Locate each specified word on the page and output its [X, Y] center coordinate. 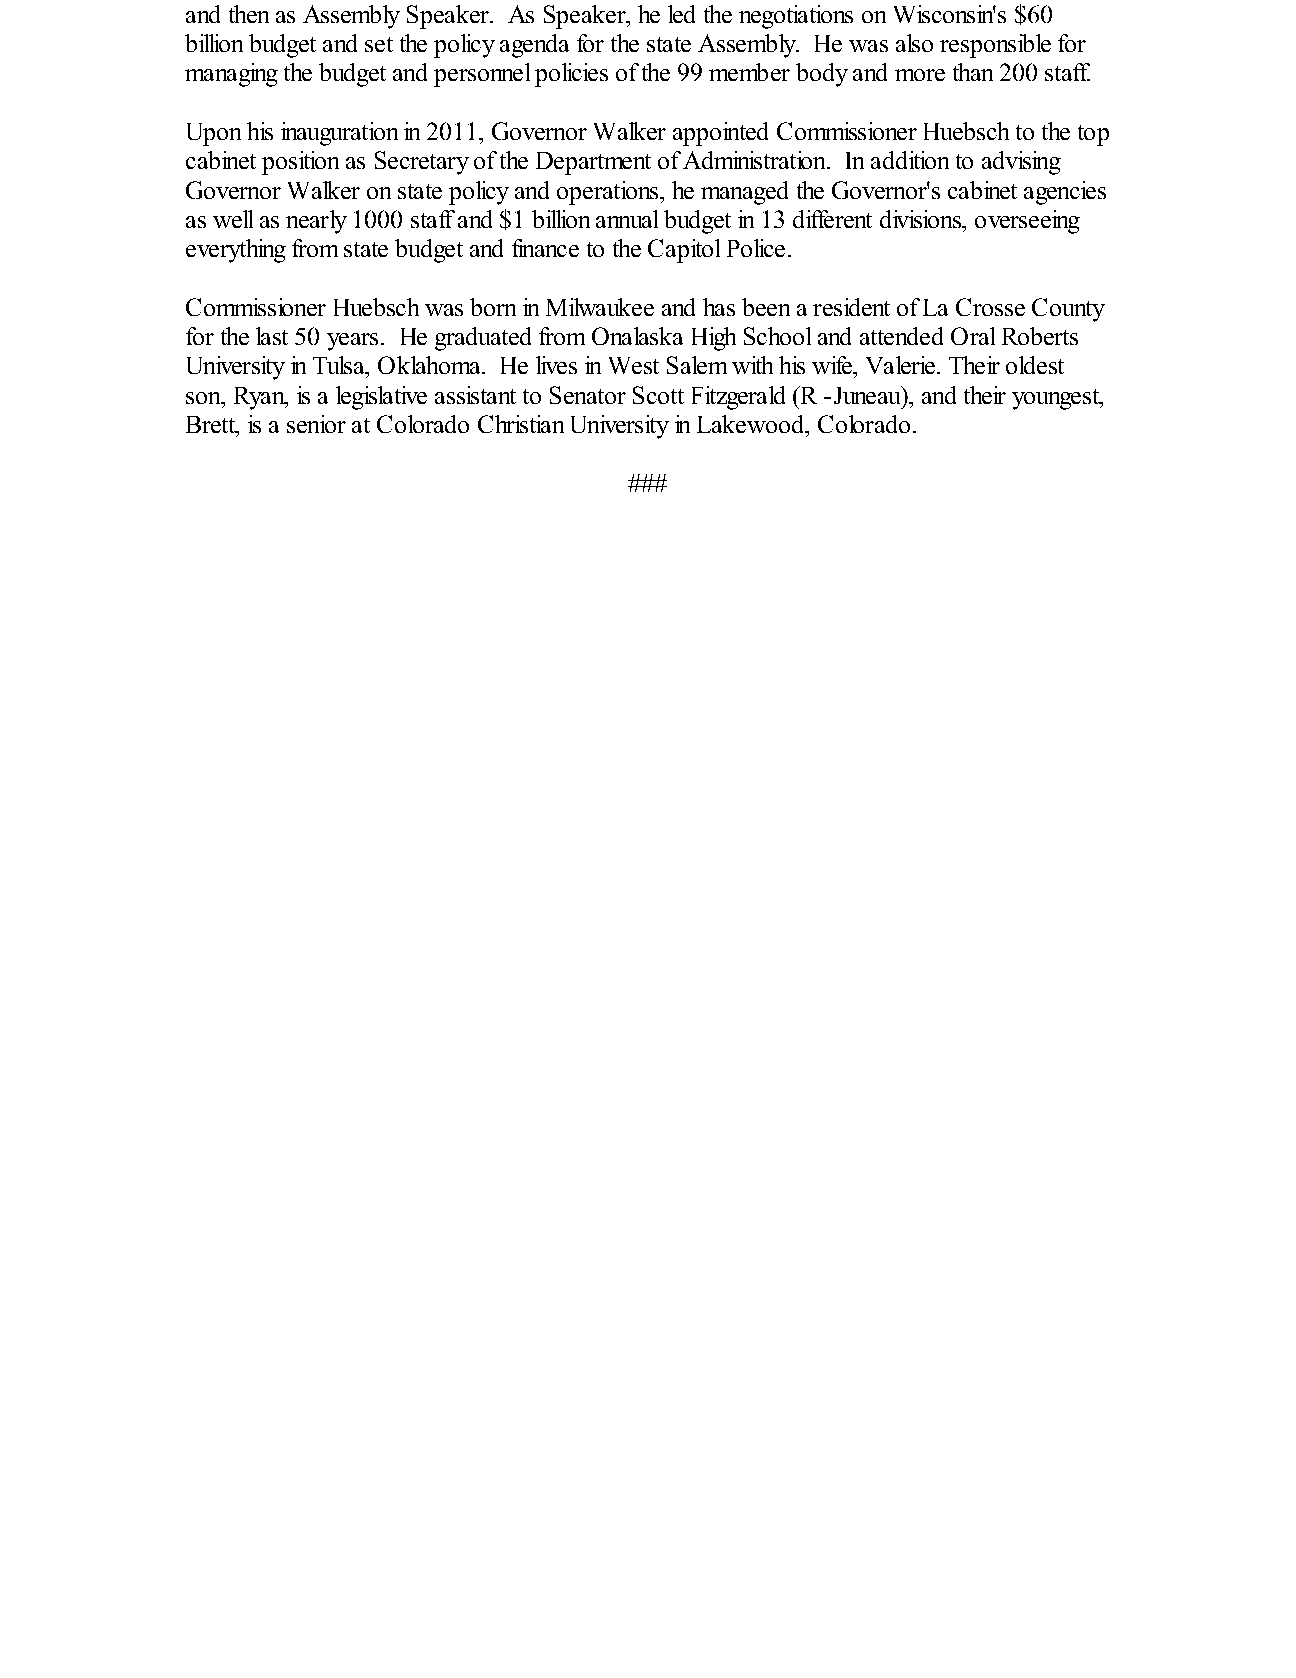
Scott [658, 395]
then [249, 14]
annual [627, 219]
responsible [995, 46]
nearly [316, 222]
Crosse [990, 307]
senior [316, 424]
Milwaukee [600, 307]
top [1093, 135]
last [272, 336]
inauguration [339, 134]
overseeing [1027, 222]
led [681, 14]
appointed [720, 134]
